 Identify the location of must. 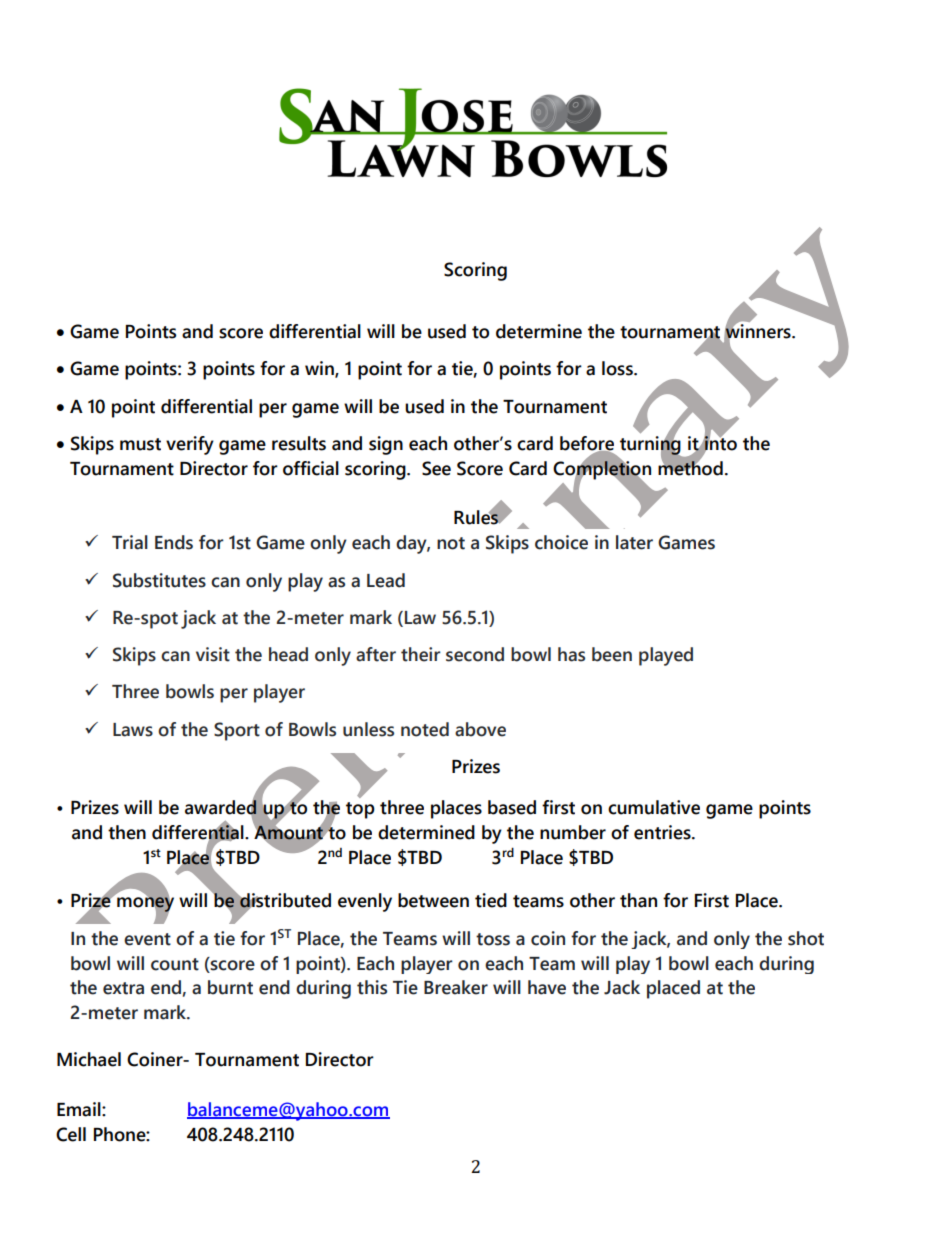
(140, 444).
